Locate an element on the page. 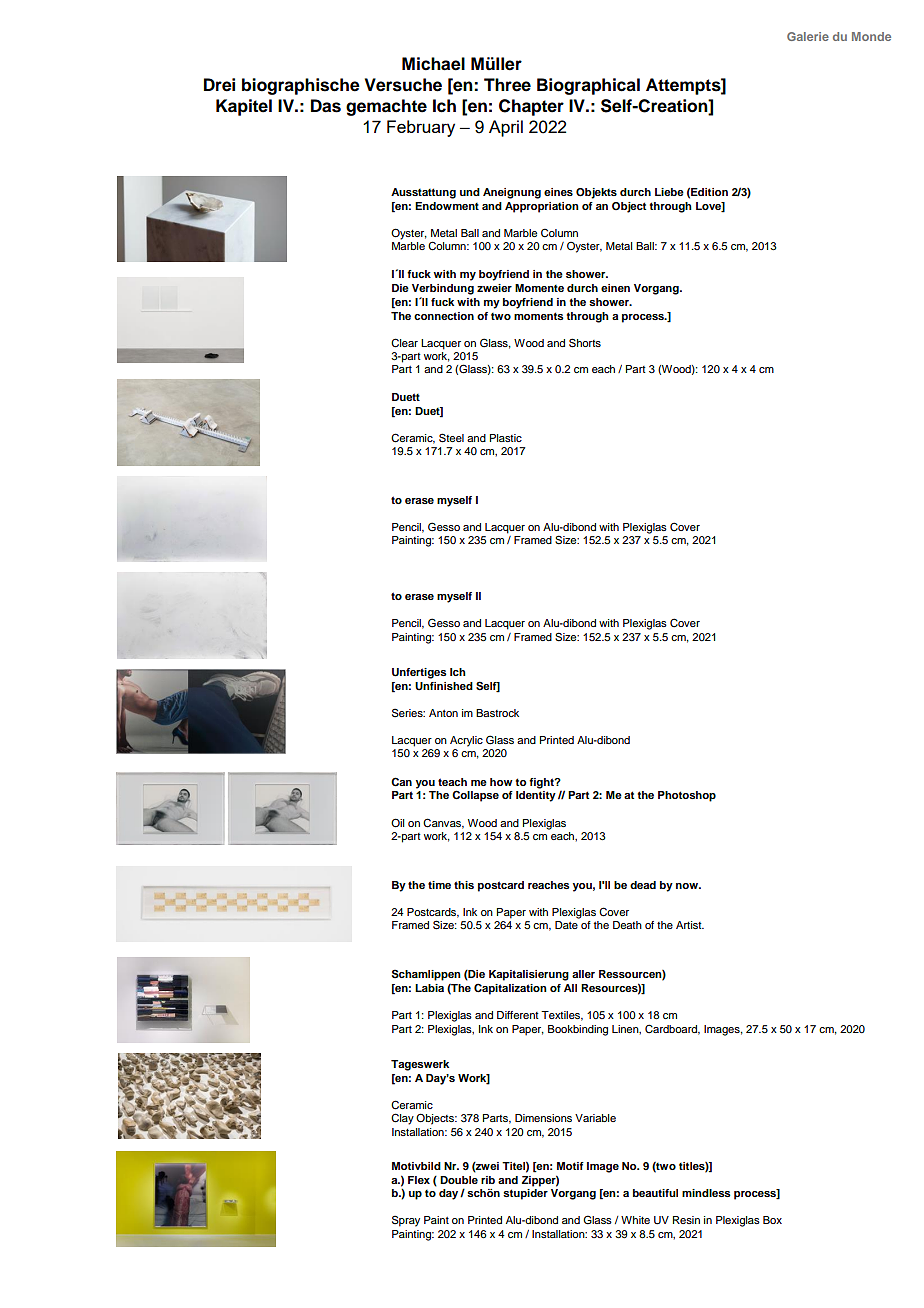 The image size is (924, 1308). Unfinished is located at coordinates (444, 686).
